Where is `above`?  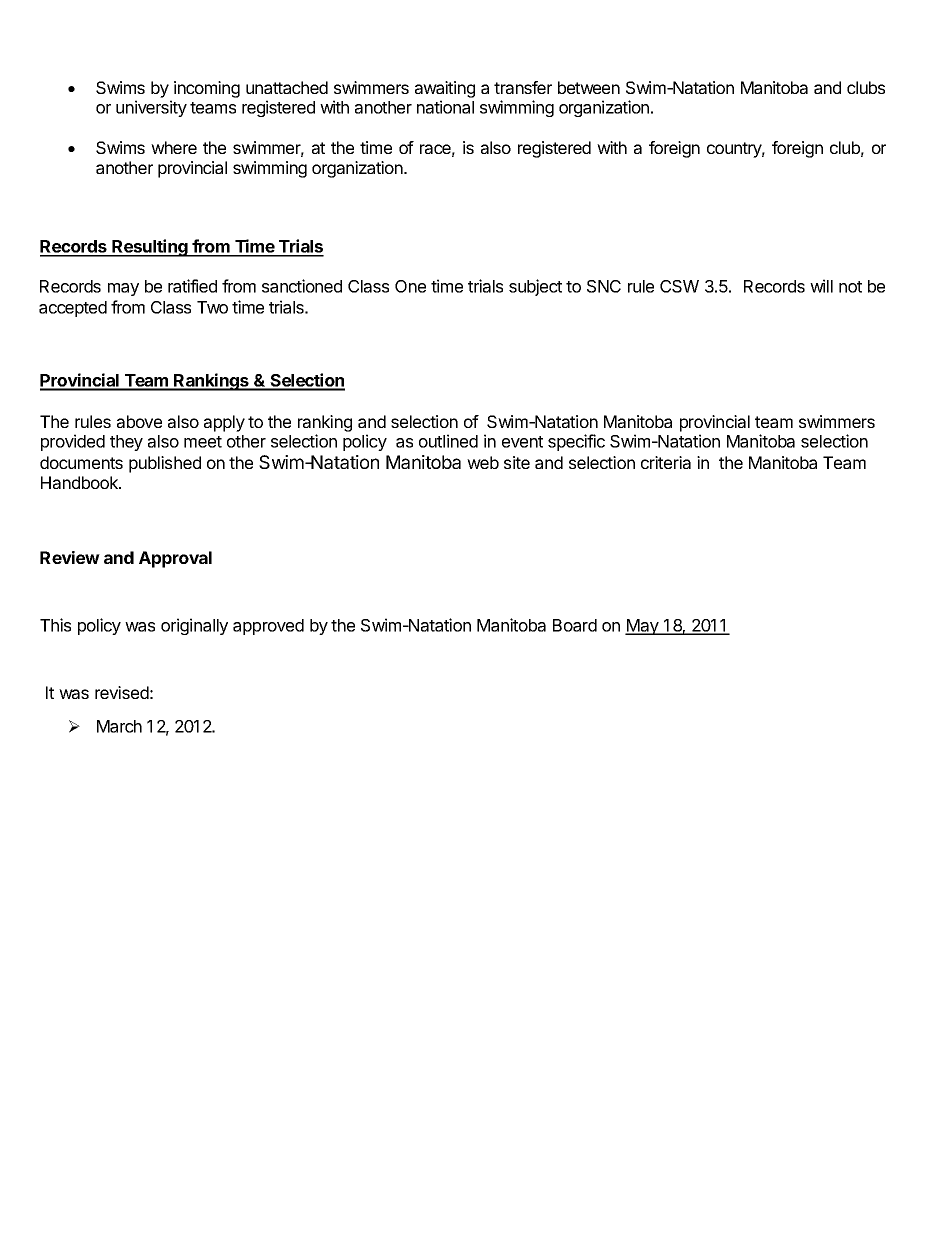
above is located at coordinates (139, 421).
